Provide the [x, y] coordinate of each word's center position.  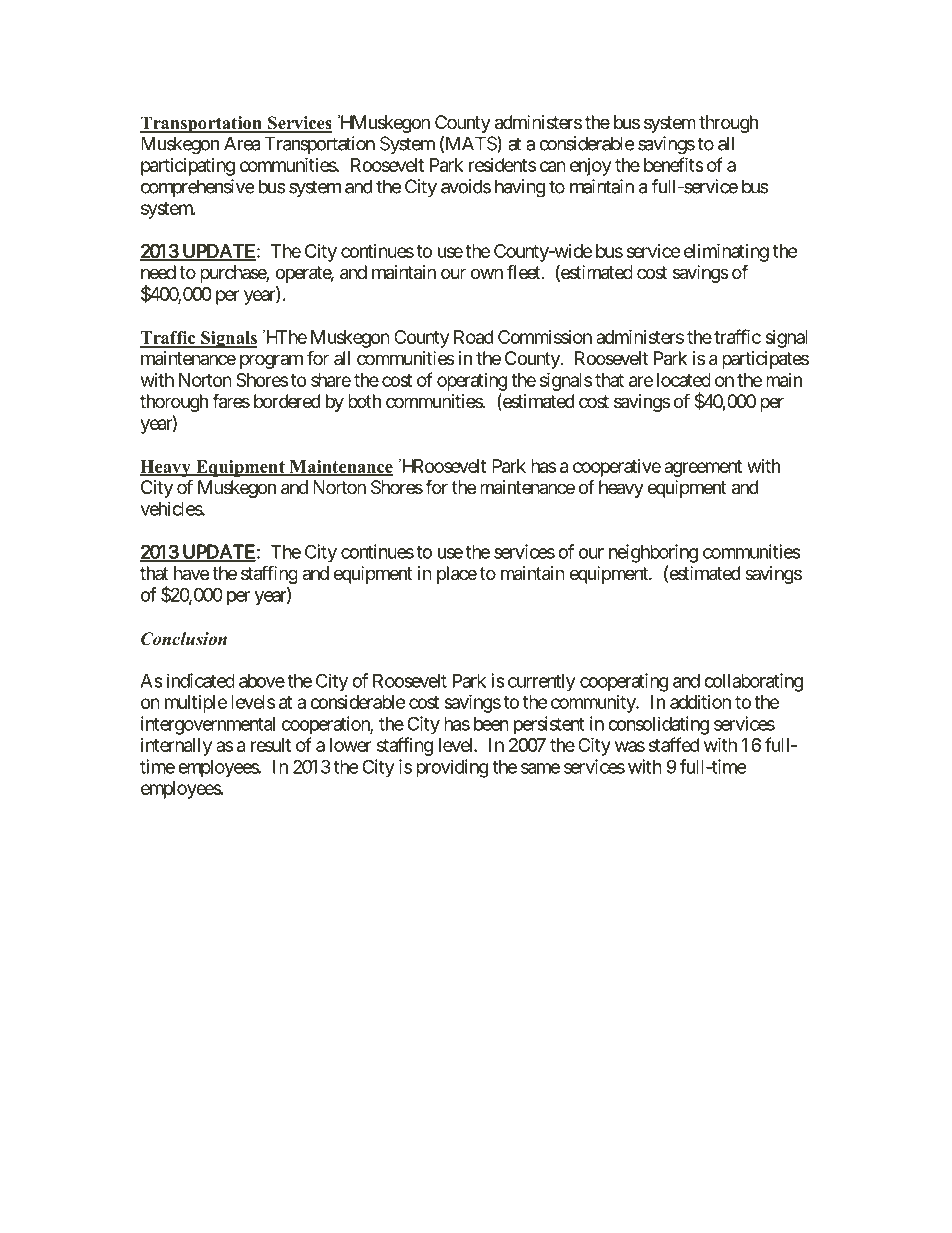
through [728, 124]
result [271, 745]
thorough [174, 403]
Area [242, 143]
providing [452, 768]
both [364, 401]
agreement [703, 468]
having [520, 188]
